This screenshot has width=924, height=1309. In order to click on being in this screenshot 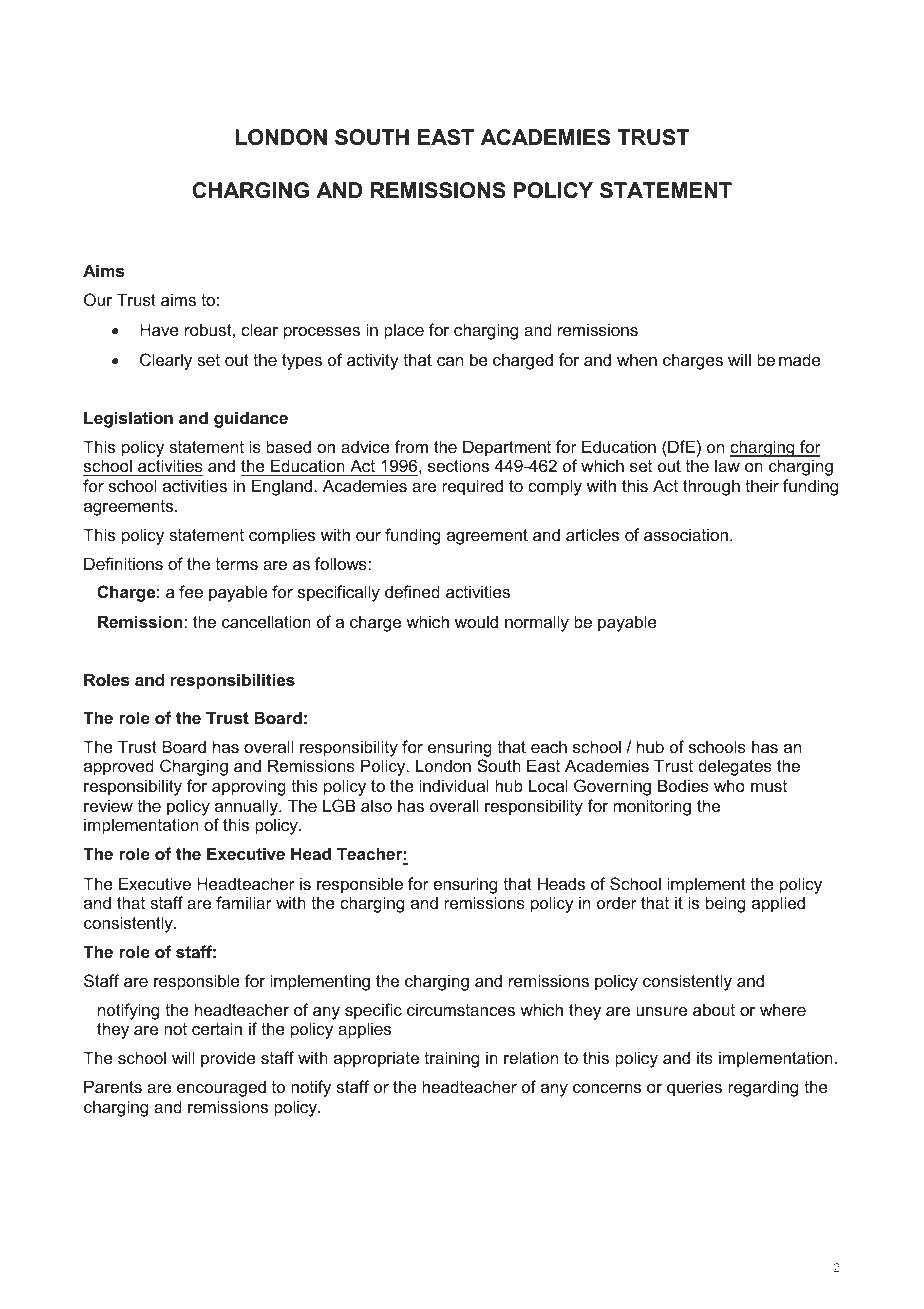, I will do `click(725, 904)`.
